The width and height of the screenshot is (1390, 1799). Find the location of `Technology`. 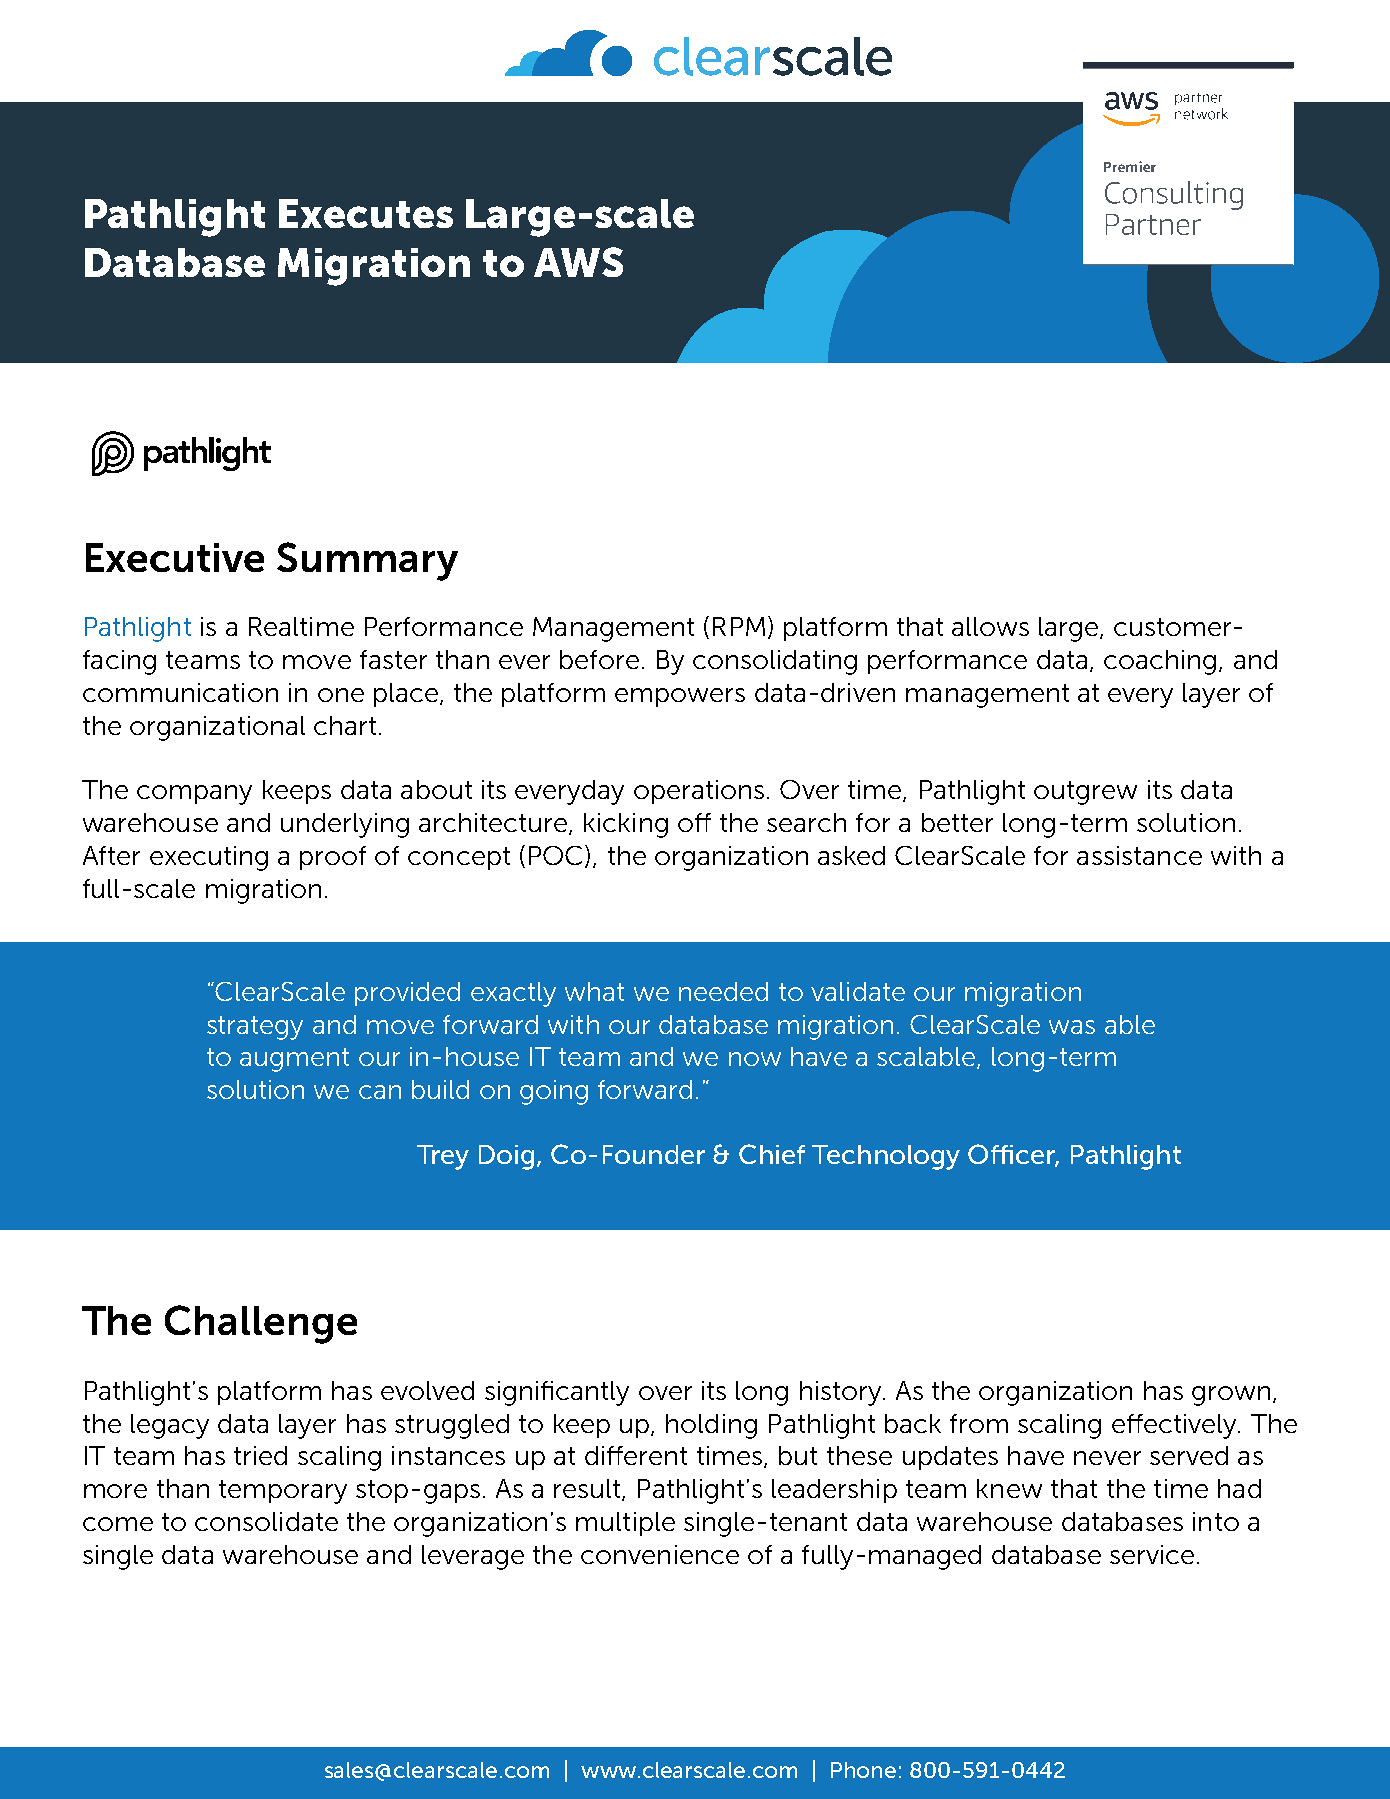

Technology is located at coordinates (886, 1157).
